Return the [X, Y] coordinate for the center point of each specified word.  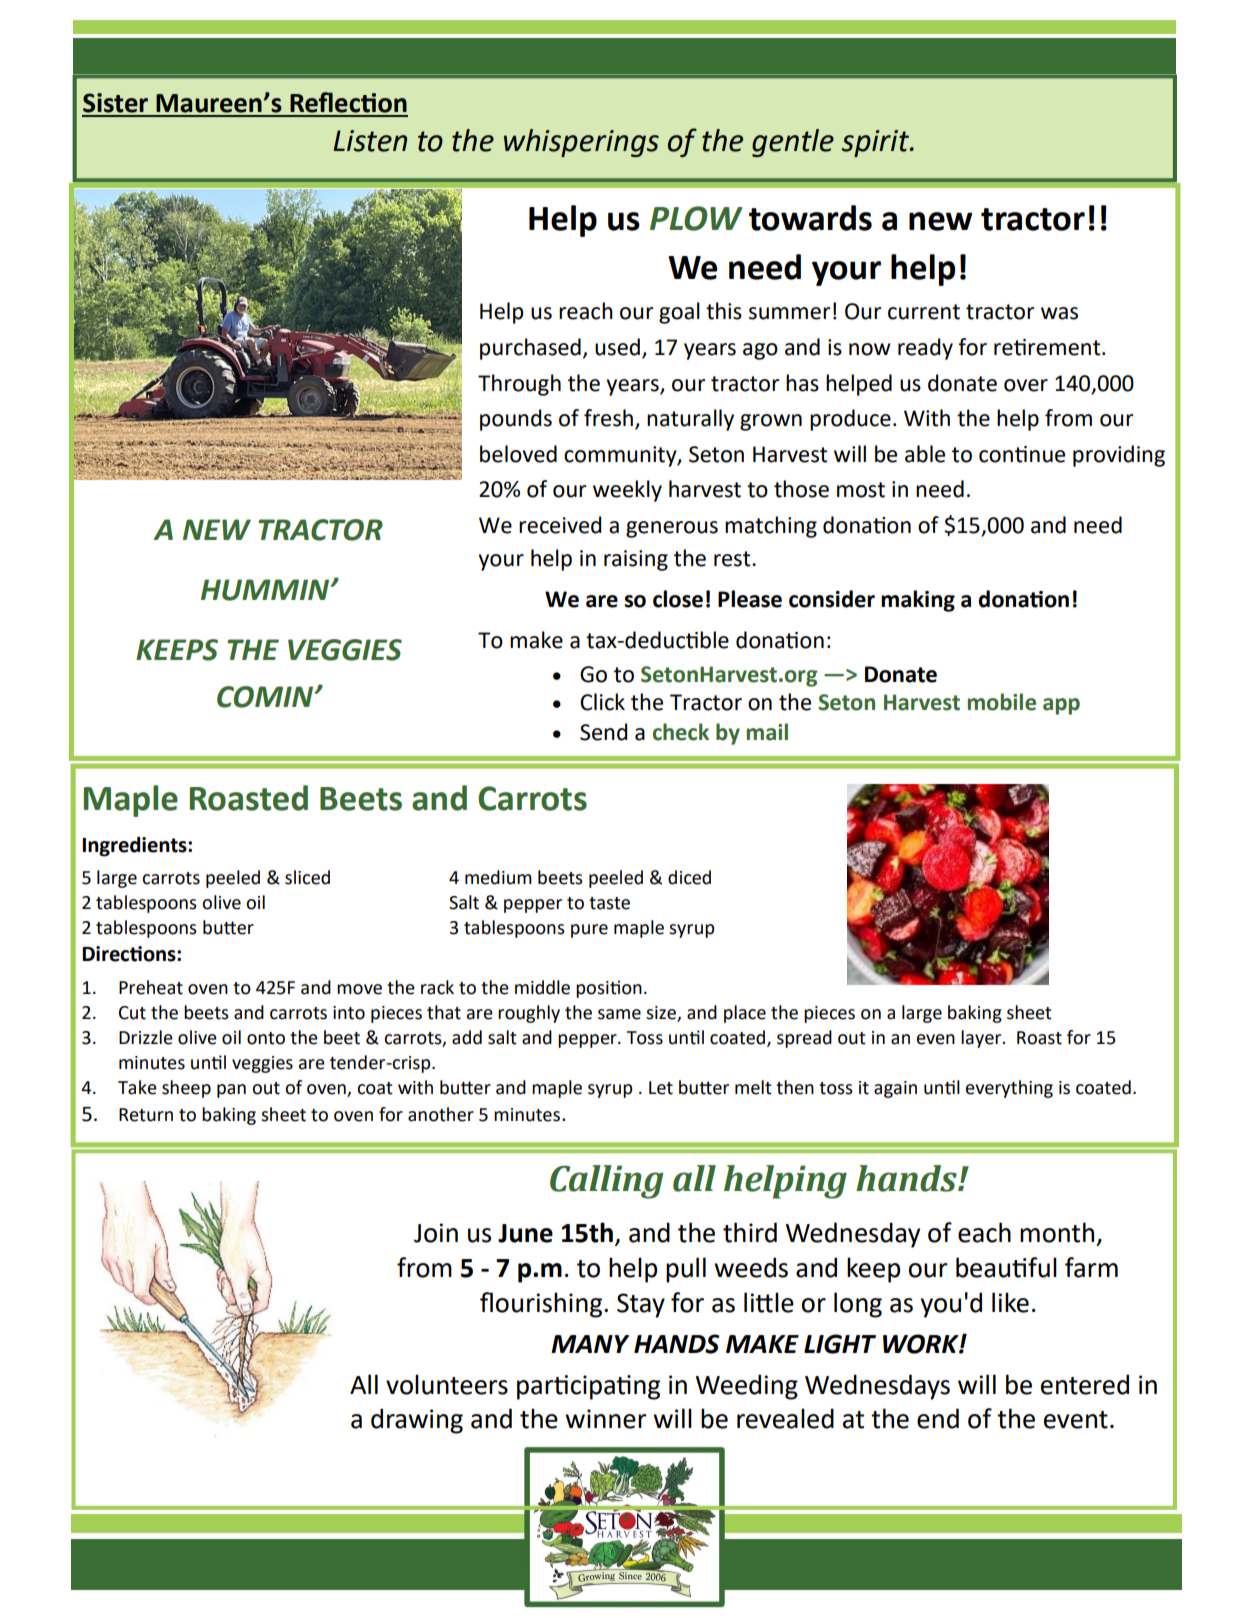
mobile [1002, 702]
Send [603, 732]
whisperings [581, 143]
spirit [876, 143]
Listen [370, 141]
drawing [417, 1421]
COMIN [266, 697]
